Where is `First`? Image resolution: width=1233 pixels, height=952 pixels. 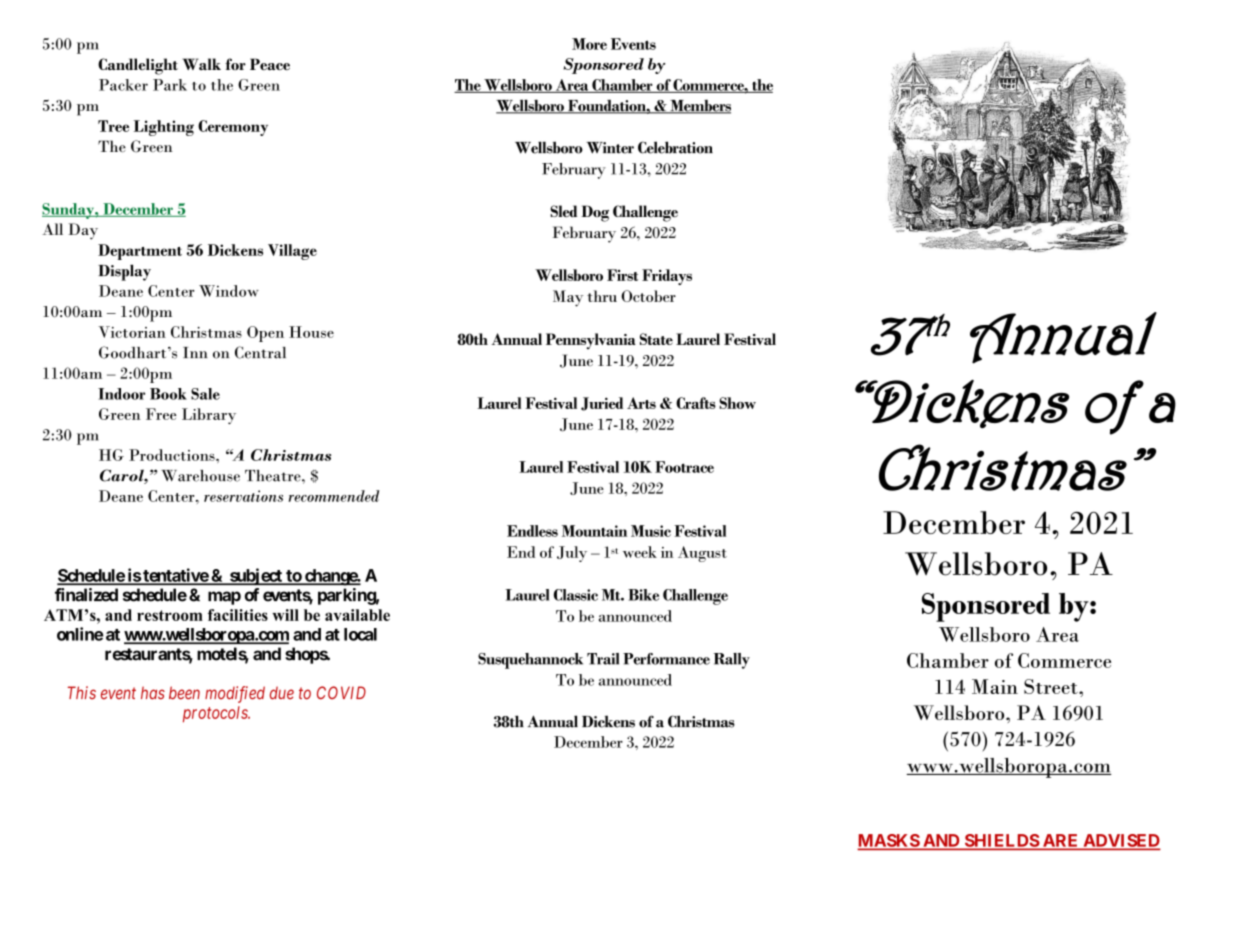 First is located at coordinates (622, 275).
